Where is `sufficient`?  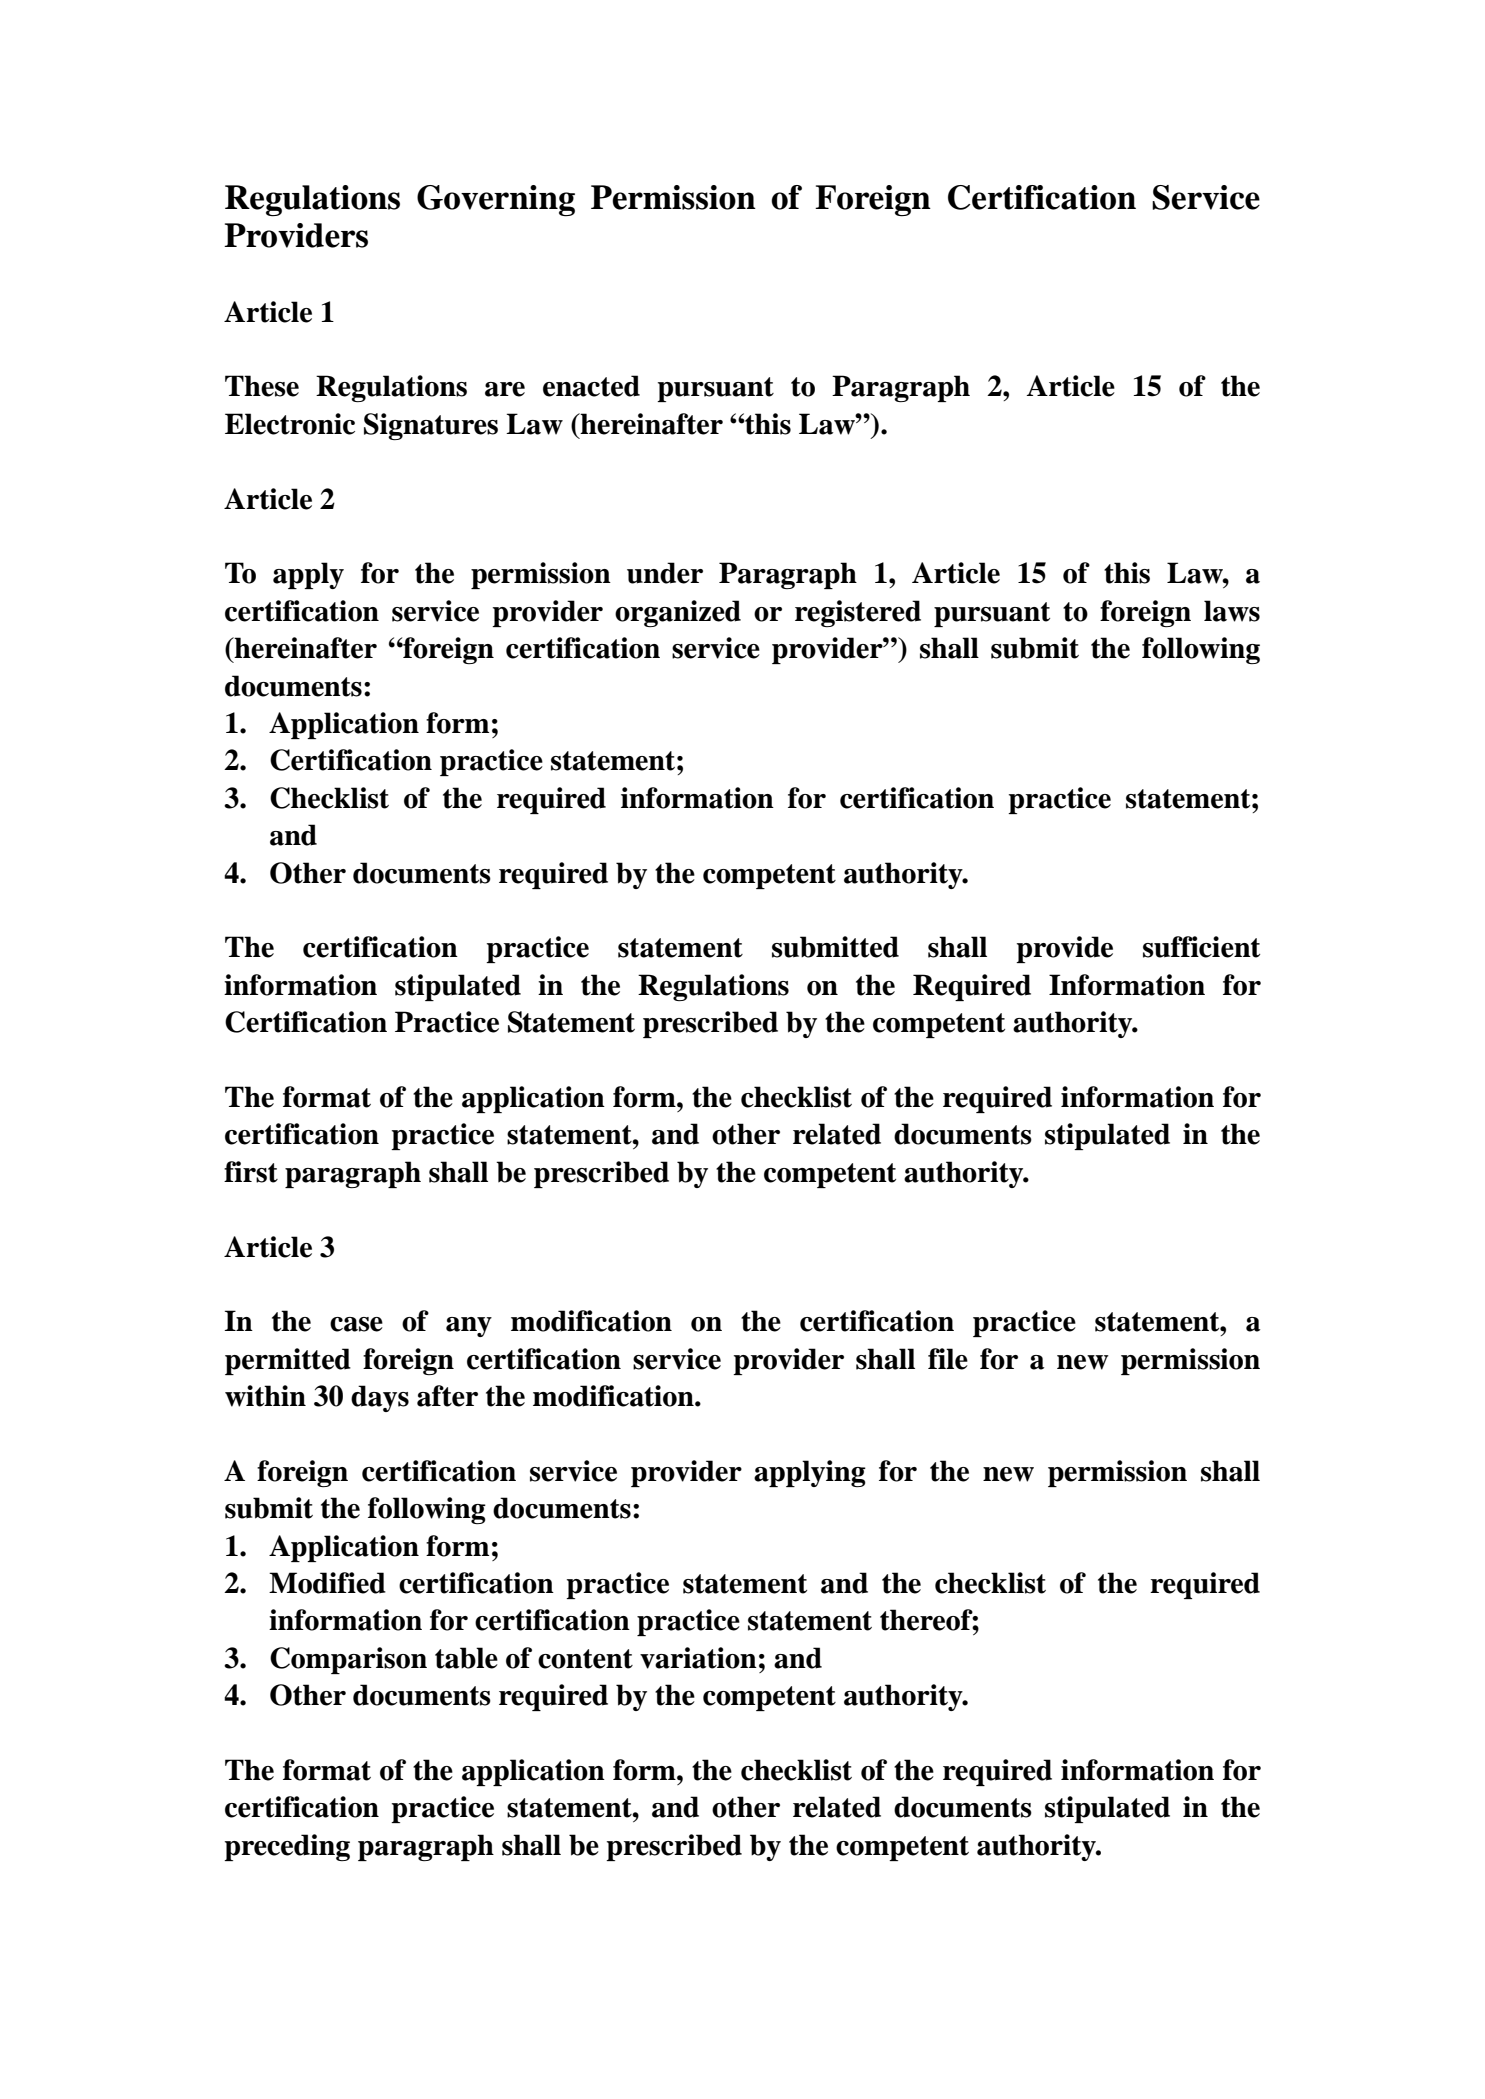
sufficient is located at coordinates (1201, 947).
